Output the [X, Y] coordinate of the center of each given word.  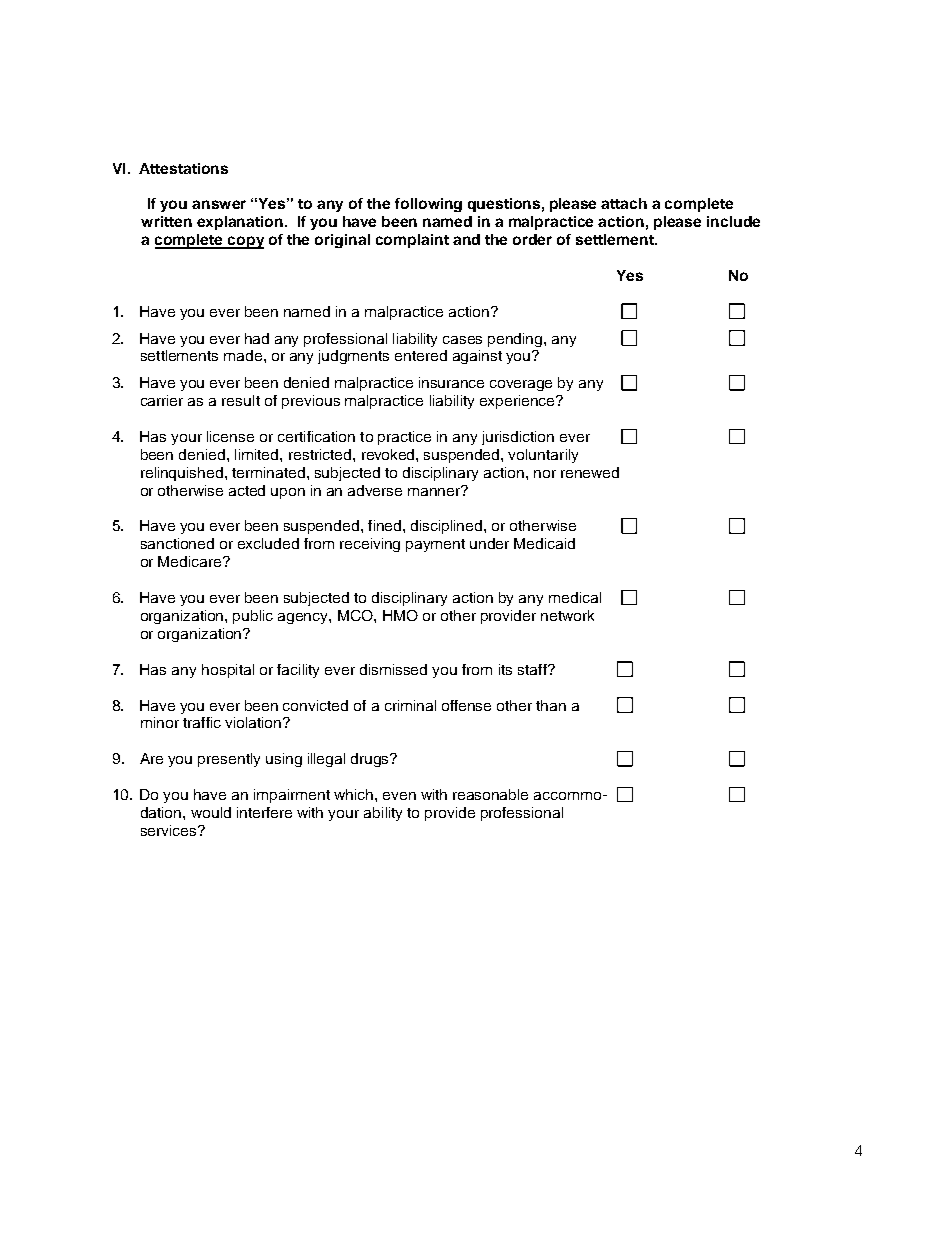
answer [219, 204]
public [253, 617]
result [241, 400]
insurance [451, 382]
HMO [400, 615]
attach [624, 203]
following [428, 205]
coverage [521, 385]
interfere [264, 812]
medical [575, 597]
